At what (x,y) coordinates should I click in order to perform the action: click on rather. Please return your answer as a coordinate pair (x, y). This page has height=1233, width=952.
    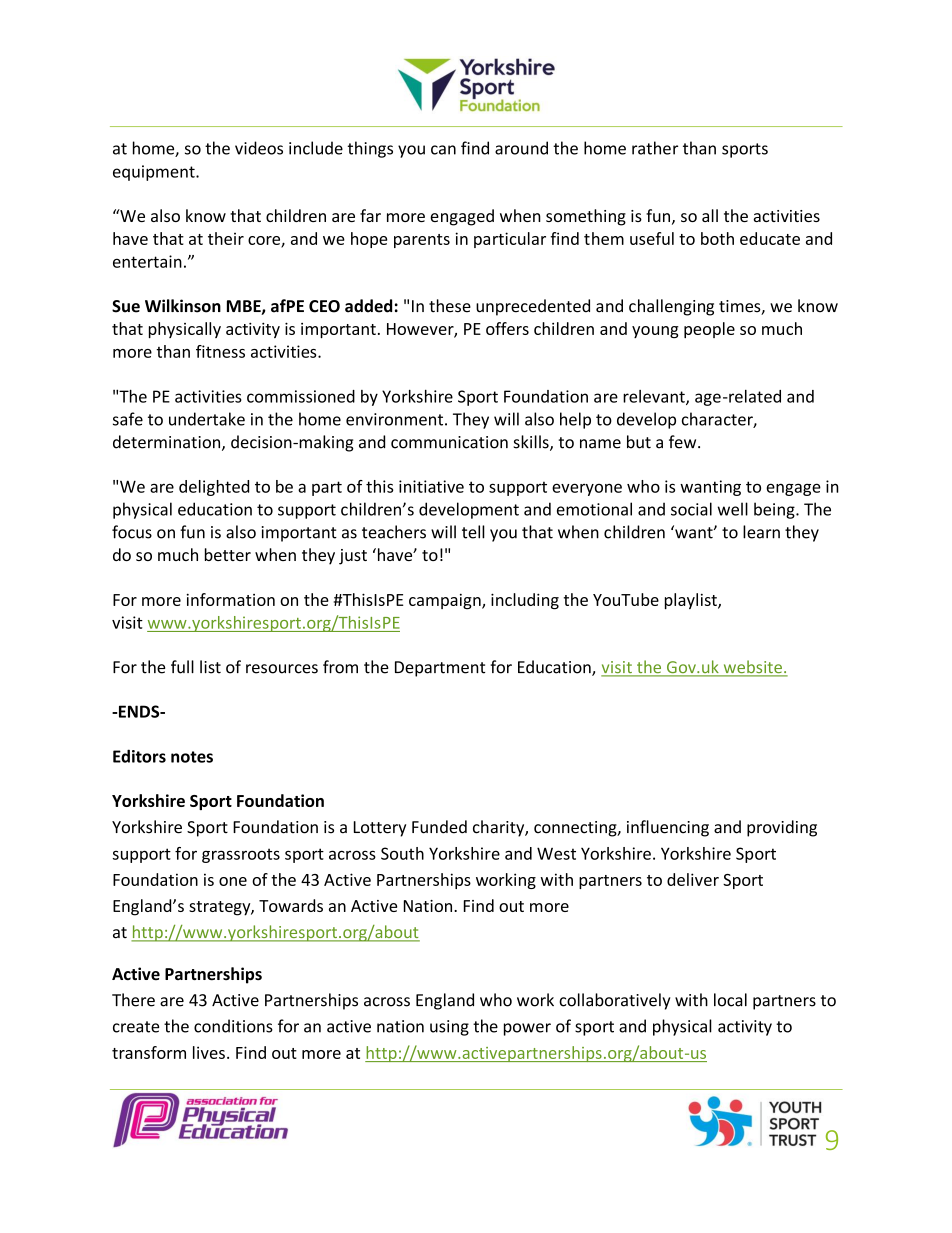
    Looking at the image, I should click on (655, 148).
